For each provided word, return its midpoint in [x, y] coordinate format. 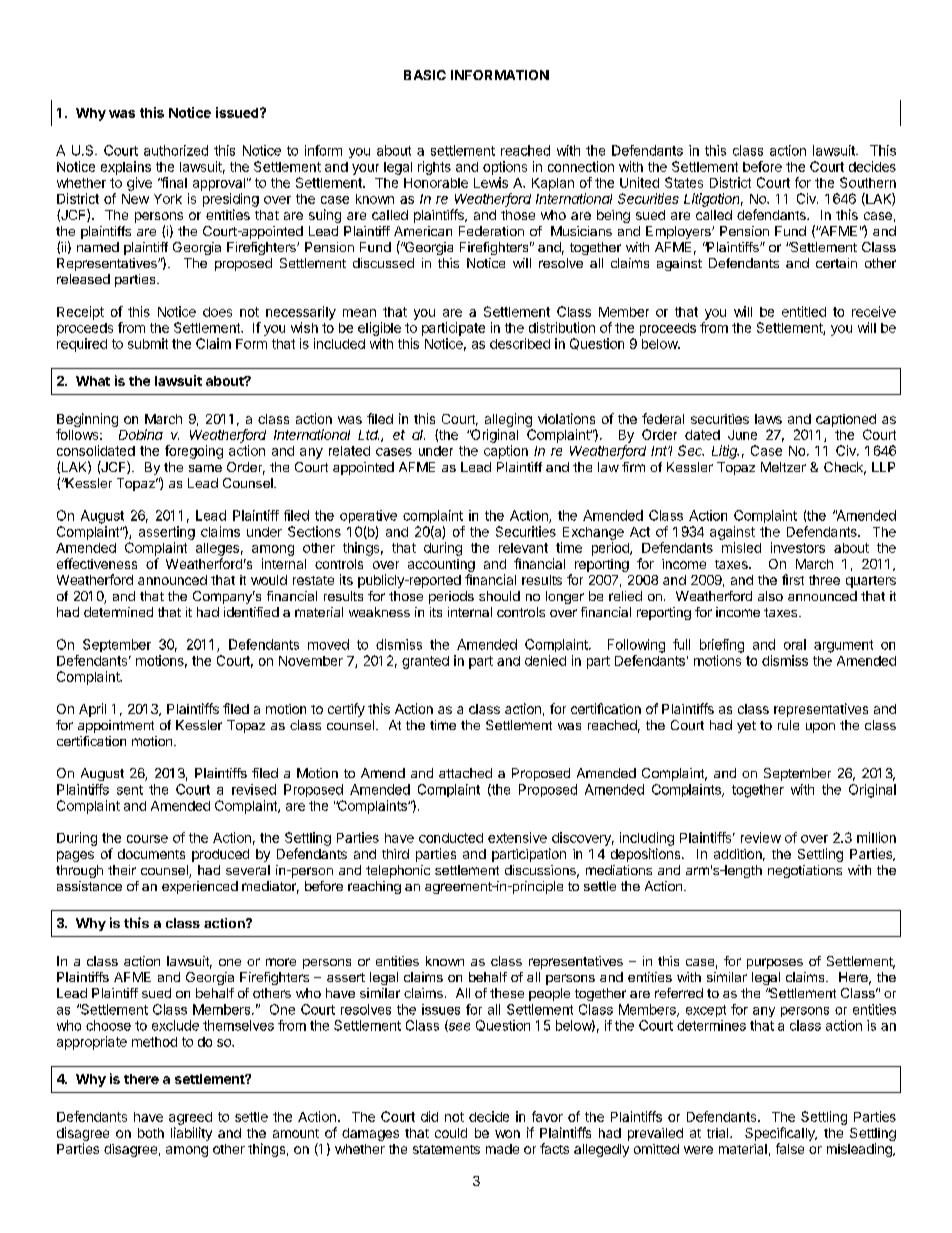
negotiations [805, 871]
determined [118, 612]
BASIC [425, 75]
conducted [451, 838]
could [451, 1133]
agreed [190, 1118]
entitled [804, 311]
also [770, 596]
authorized [176, 150]
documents [151, 854]
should [499, 596]
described [520, 343]
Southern [868, 182]
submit [148, 343]
